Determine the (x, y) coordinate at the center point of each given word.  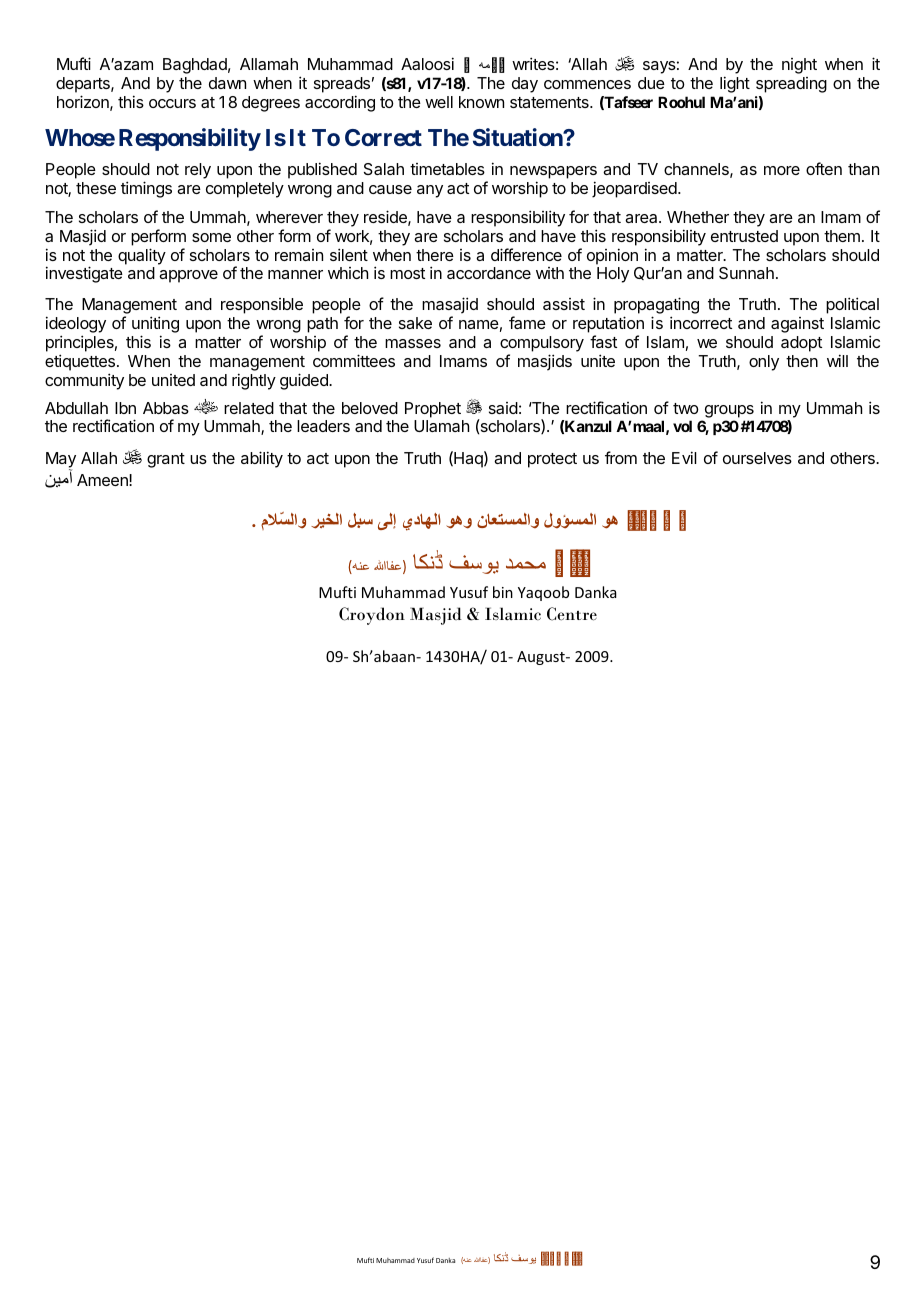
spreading (791, 85)
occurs (172, 103)
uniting (155, 326)
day (525, 85)
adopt (801, 344)
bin (503, 592)
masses (413, 343)
